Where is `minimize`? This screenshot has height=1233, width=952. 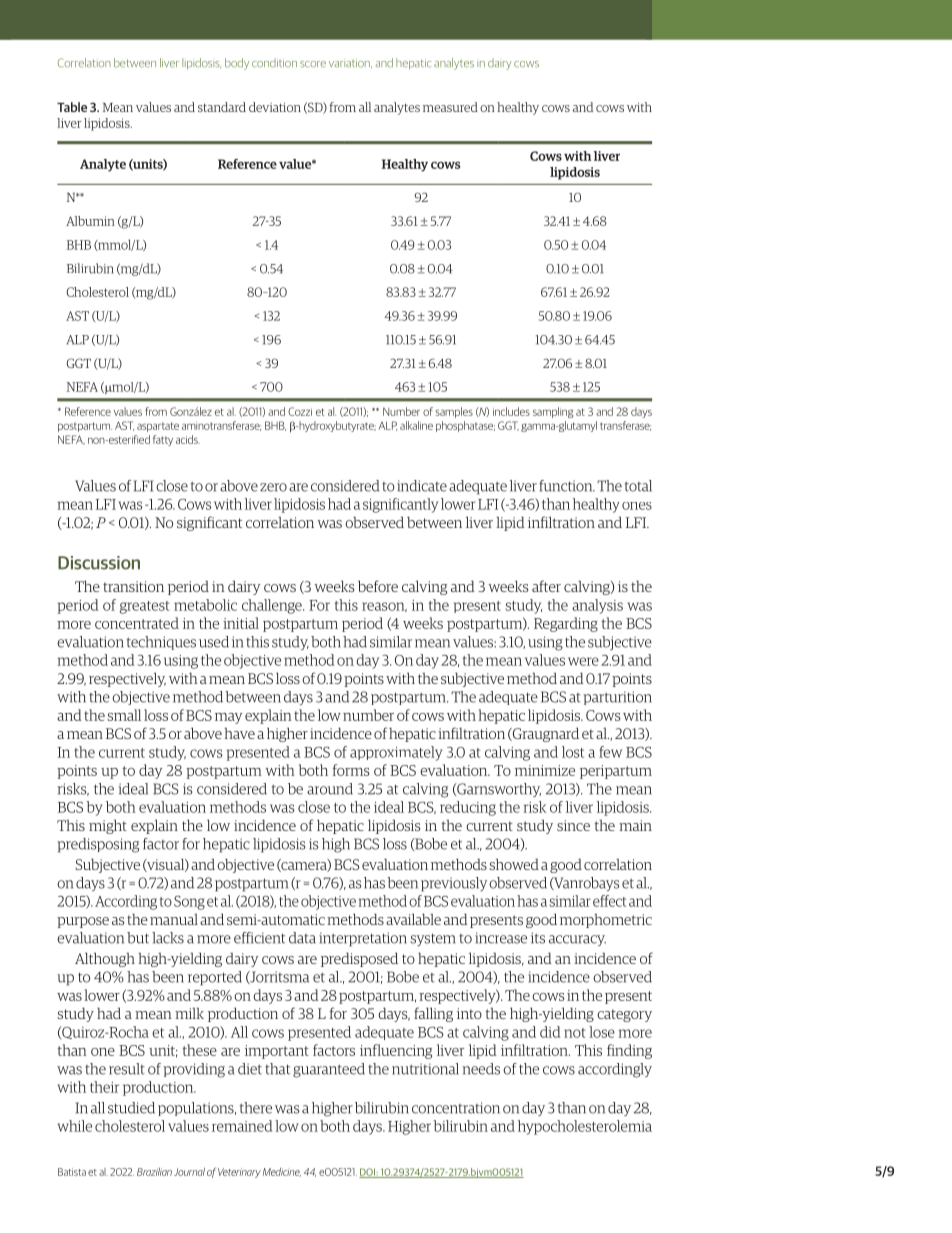
minimize is located at coordinates (545, 770).
